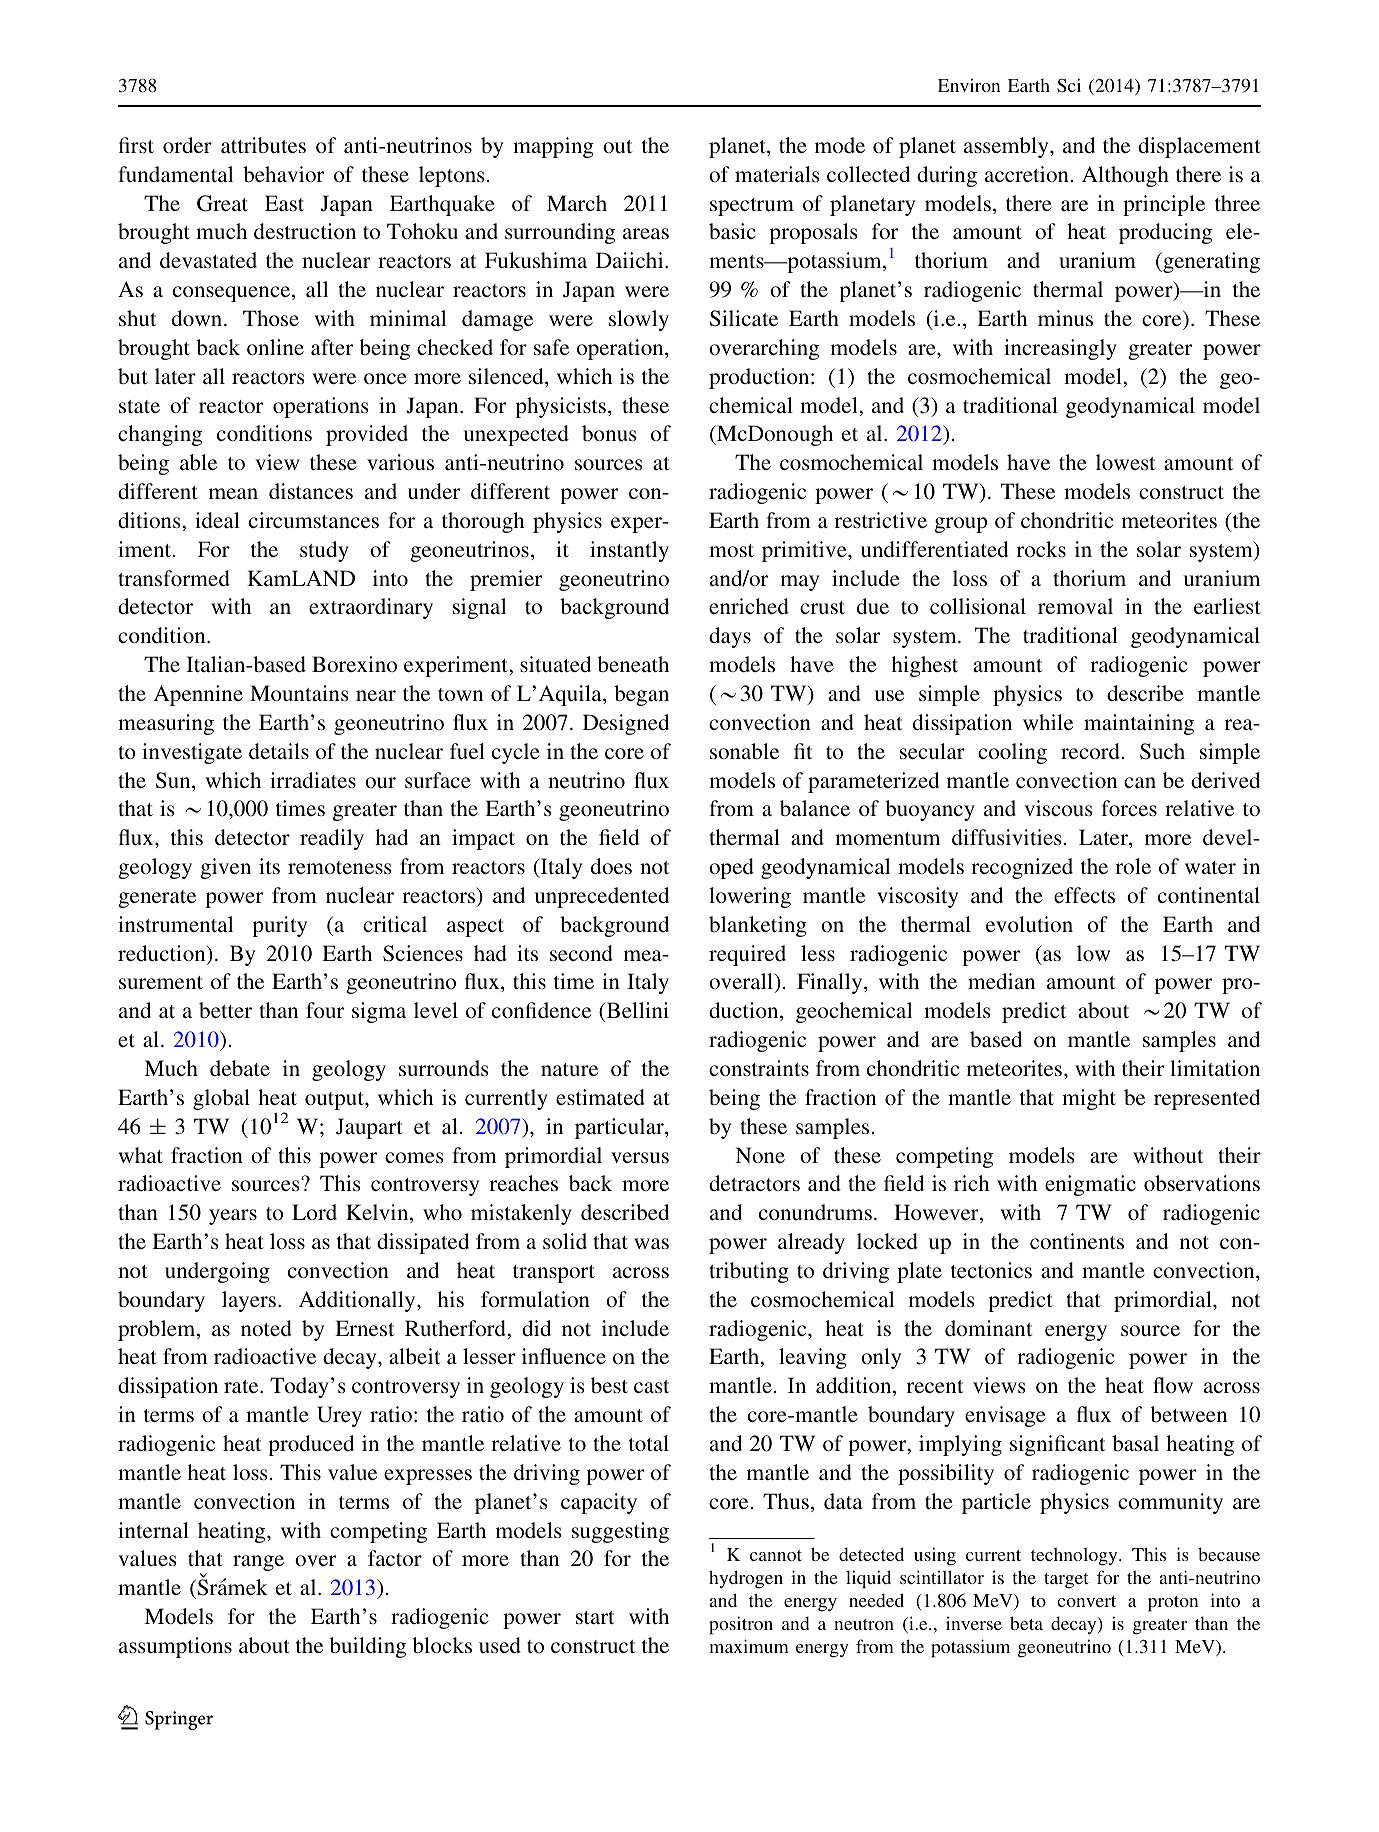  I want to click on range, so click(258, 1563).
